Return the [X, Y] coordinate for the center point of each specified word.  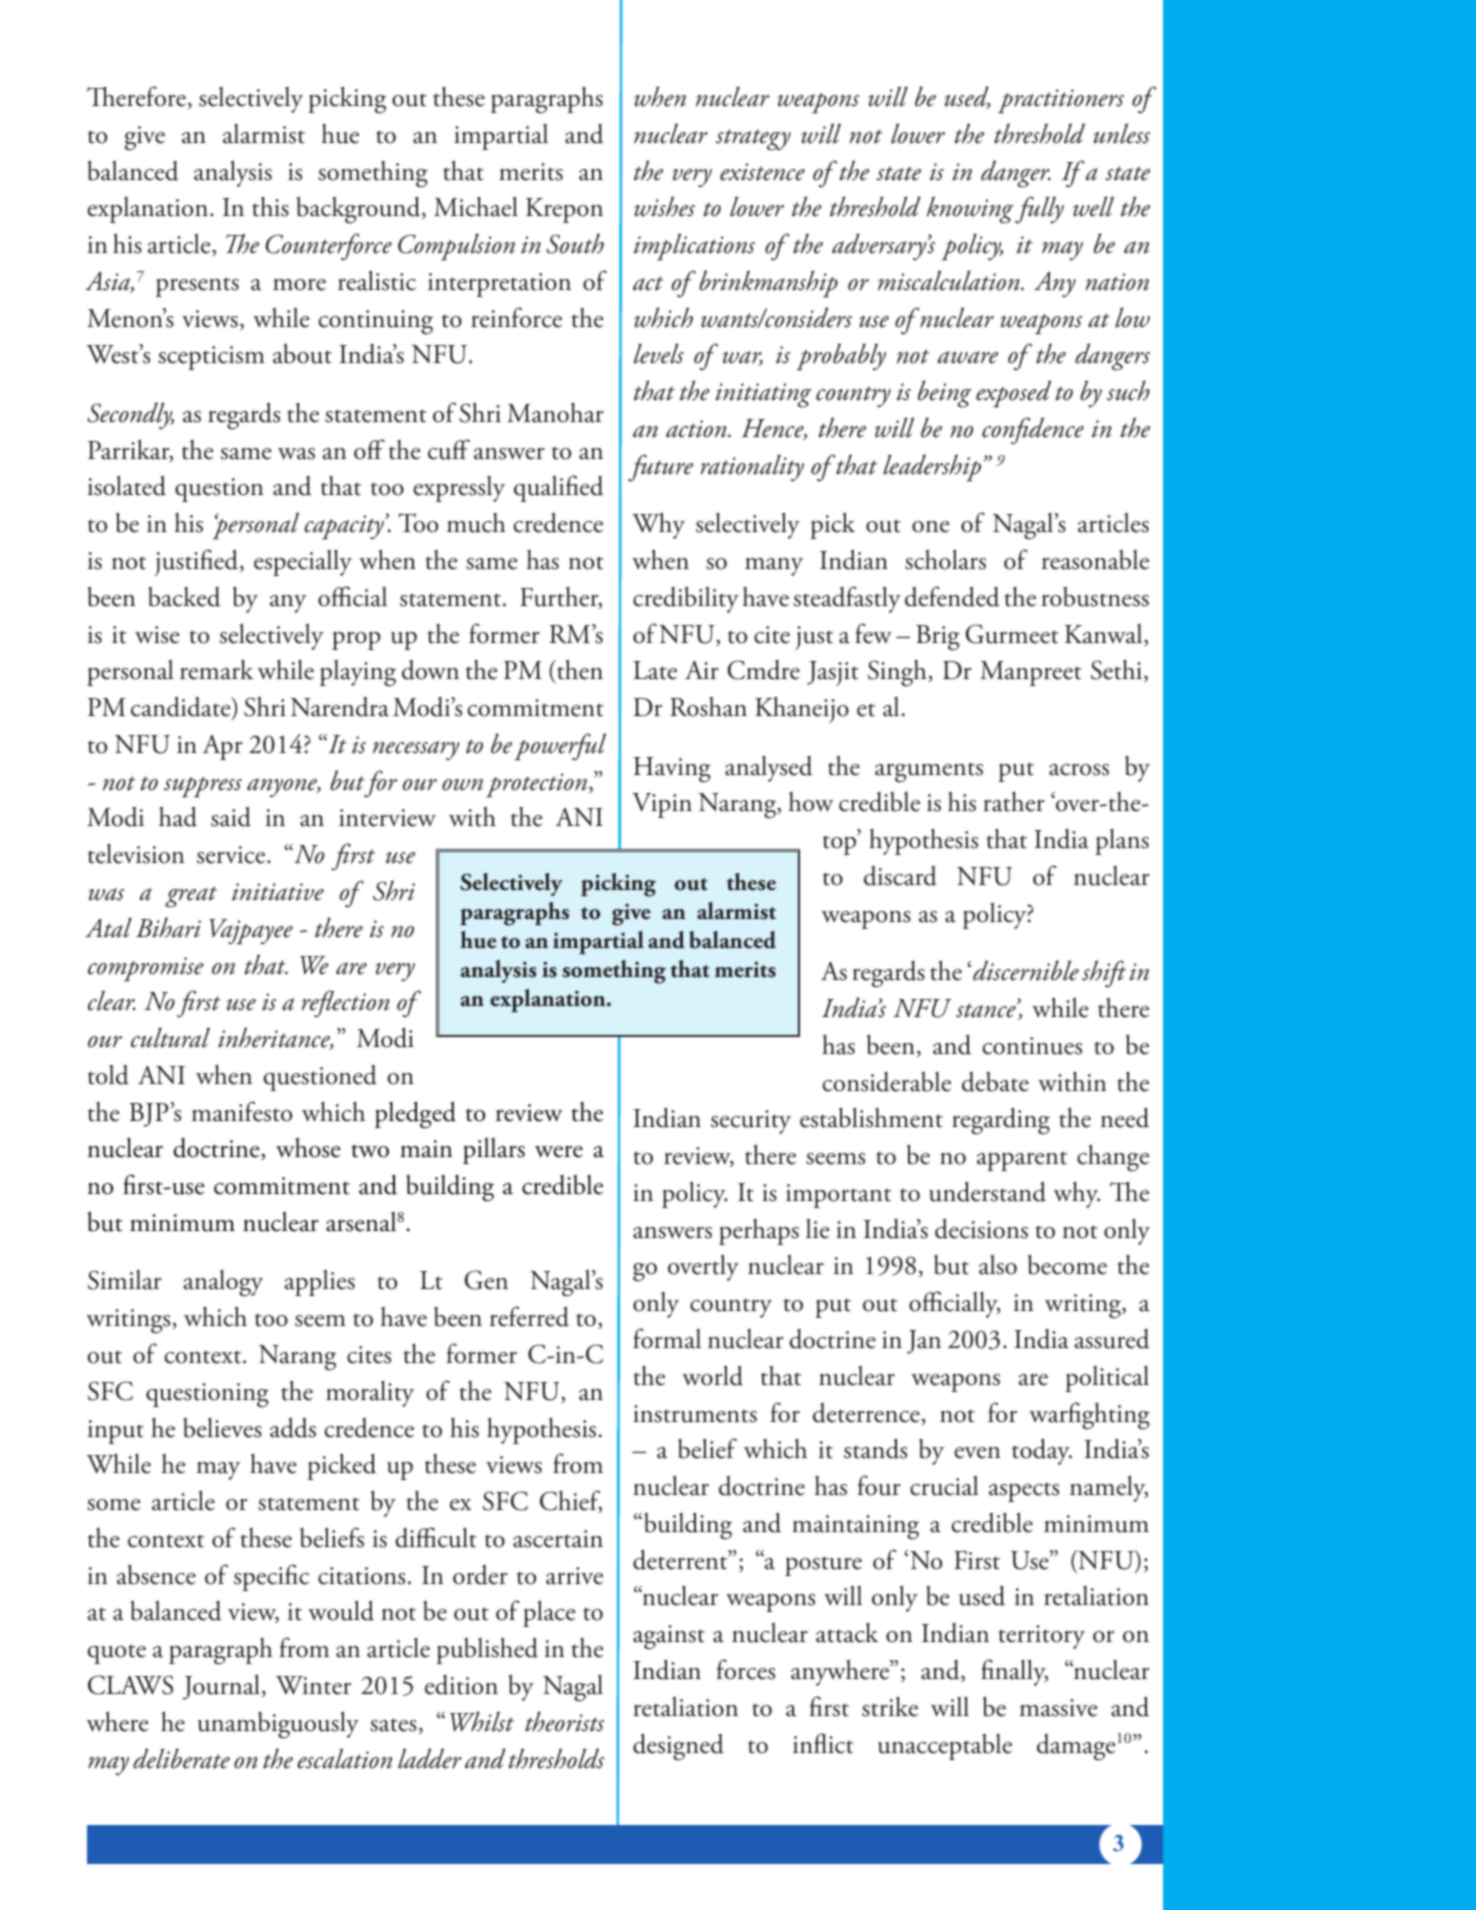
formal [667, 1338]
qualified [558, 488]
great [191, 897]
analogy [223, 1283]
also [998, 1264]
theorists [564, 1721]
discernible [1026, 970]
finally [1014, 1672]
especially [303, 563]
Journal [221, 1687]
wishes [664, 206]
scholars [945, 559]
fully [1039, 210]
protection [538, 785]
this [270, 207]
